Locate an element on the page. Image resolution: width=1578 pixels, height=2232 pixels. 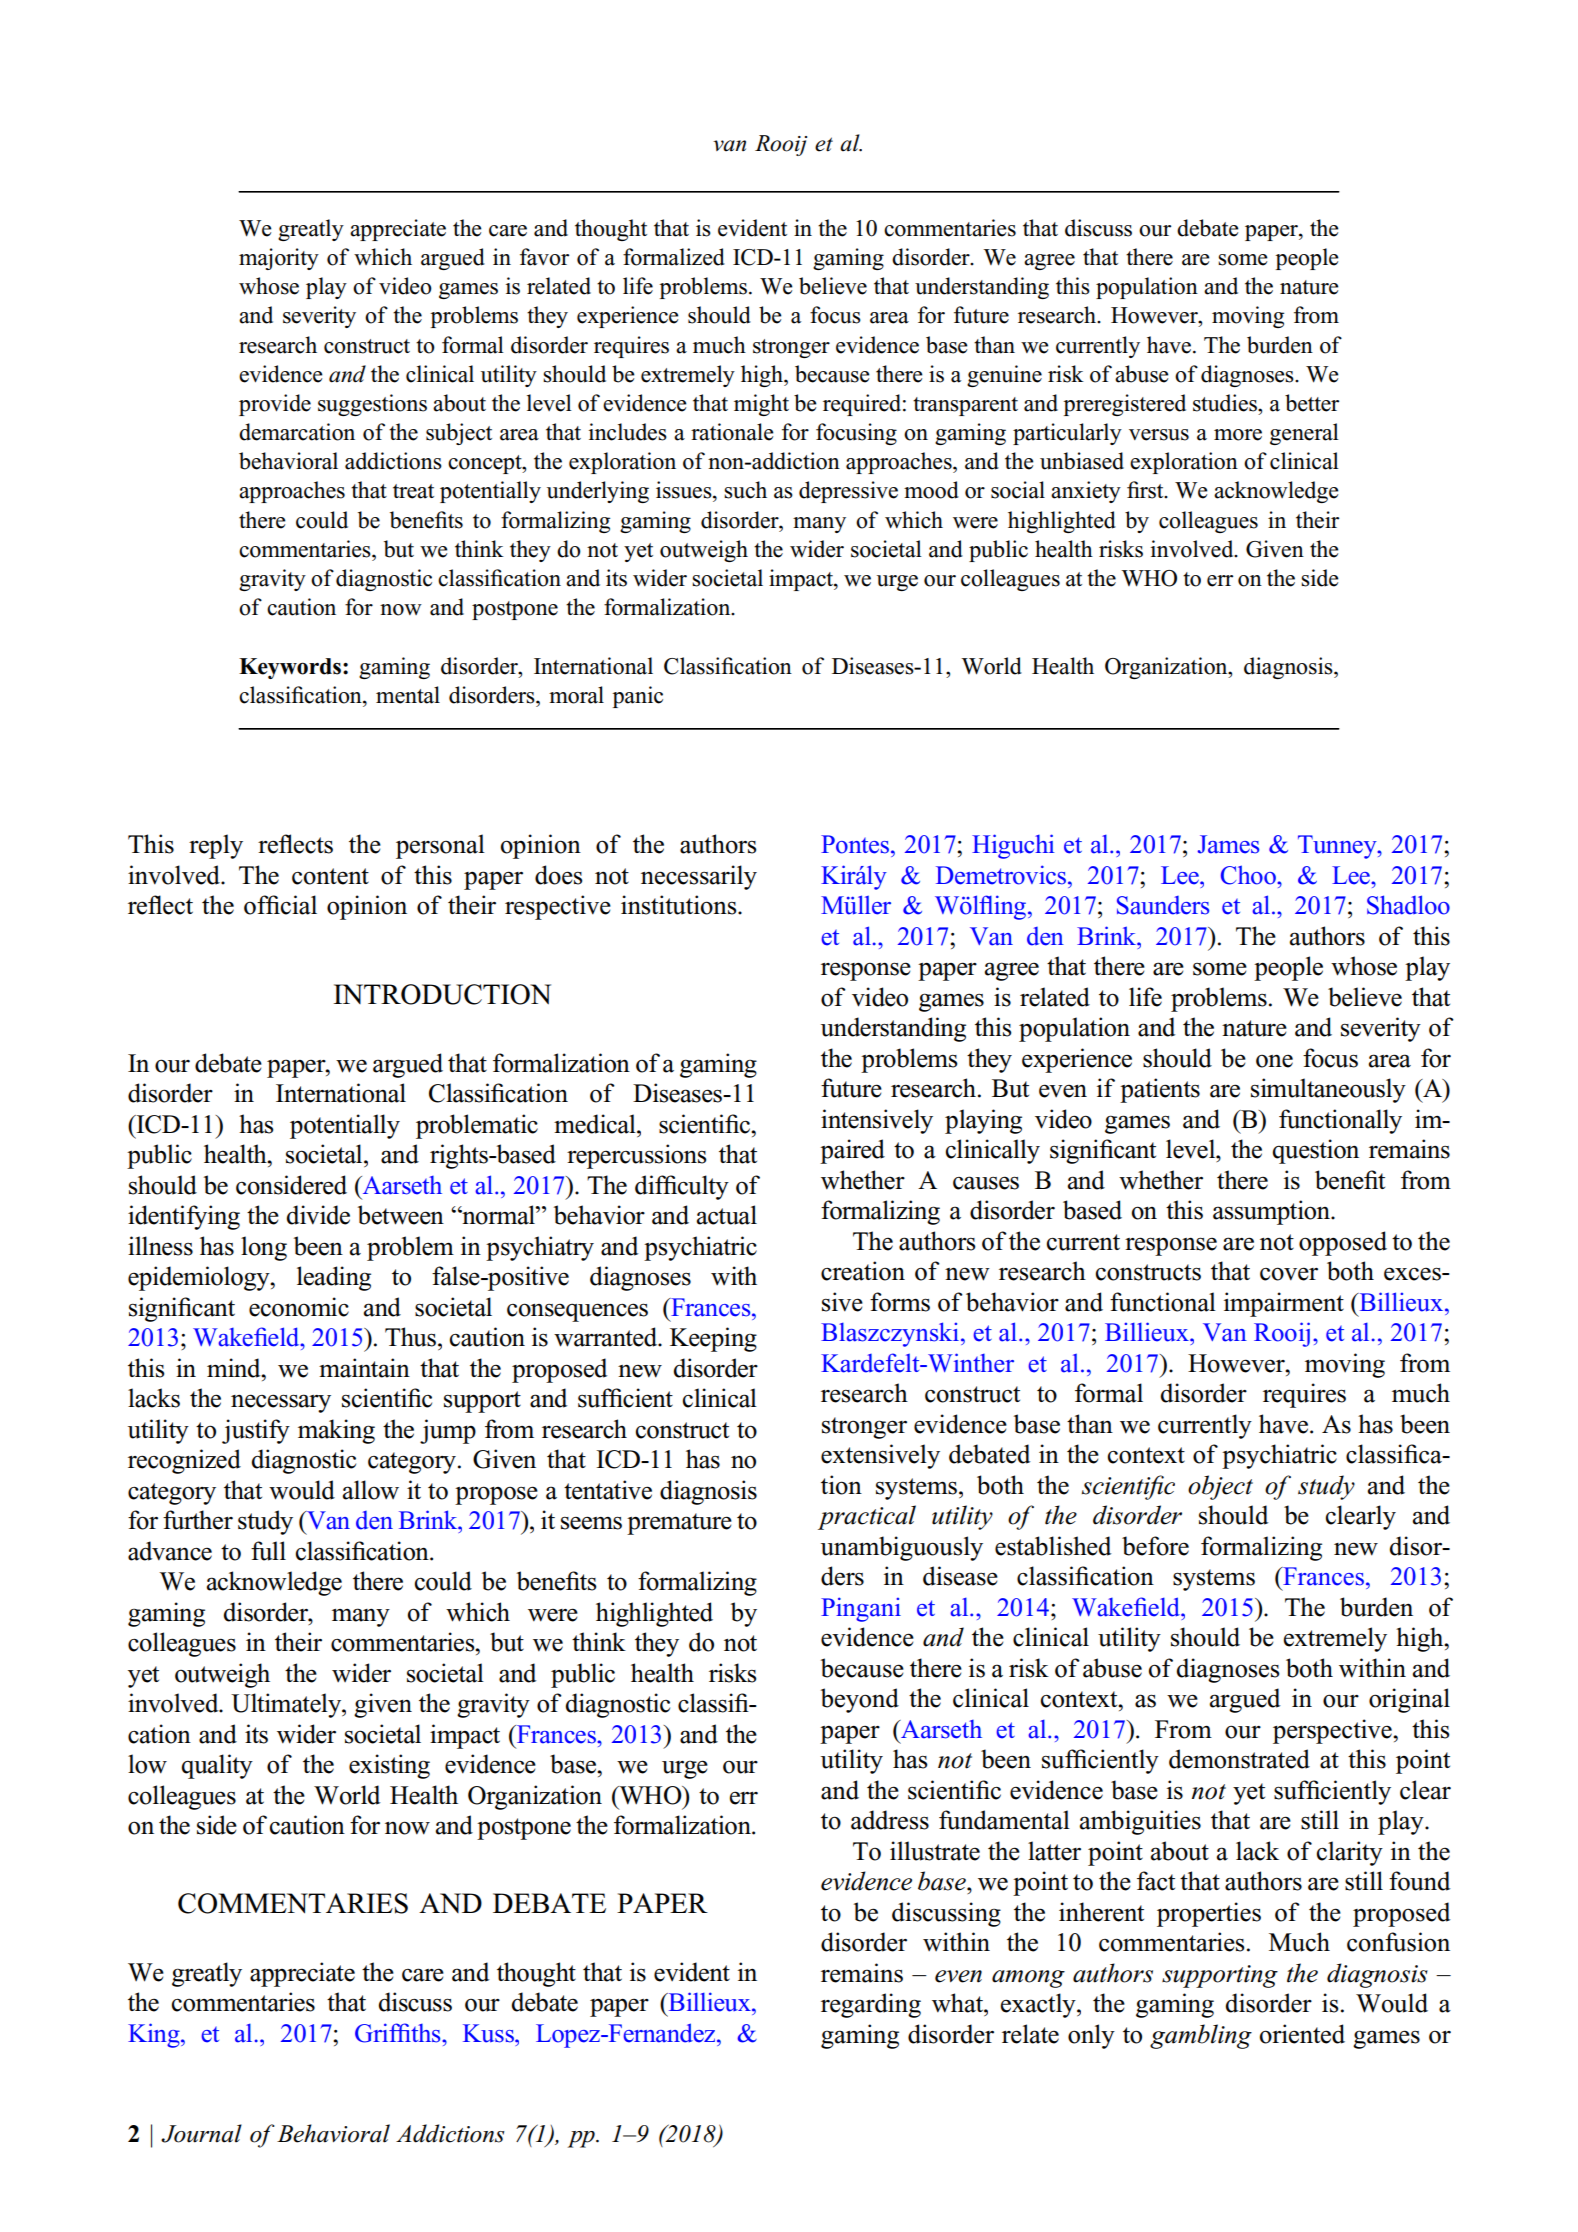
James is located at coordinates (1228, 844).
